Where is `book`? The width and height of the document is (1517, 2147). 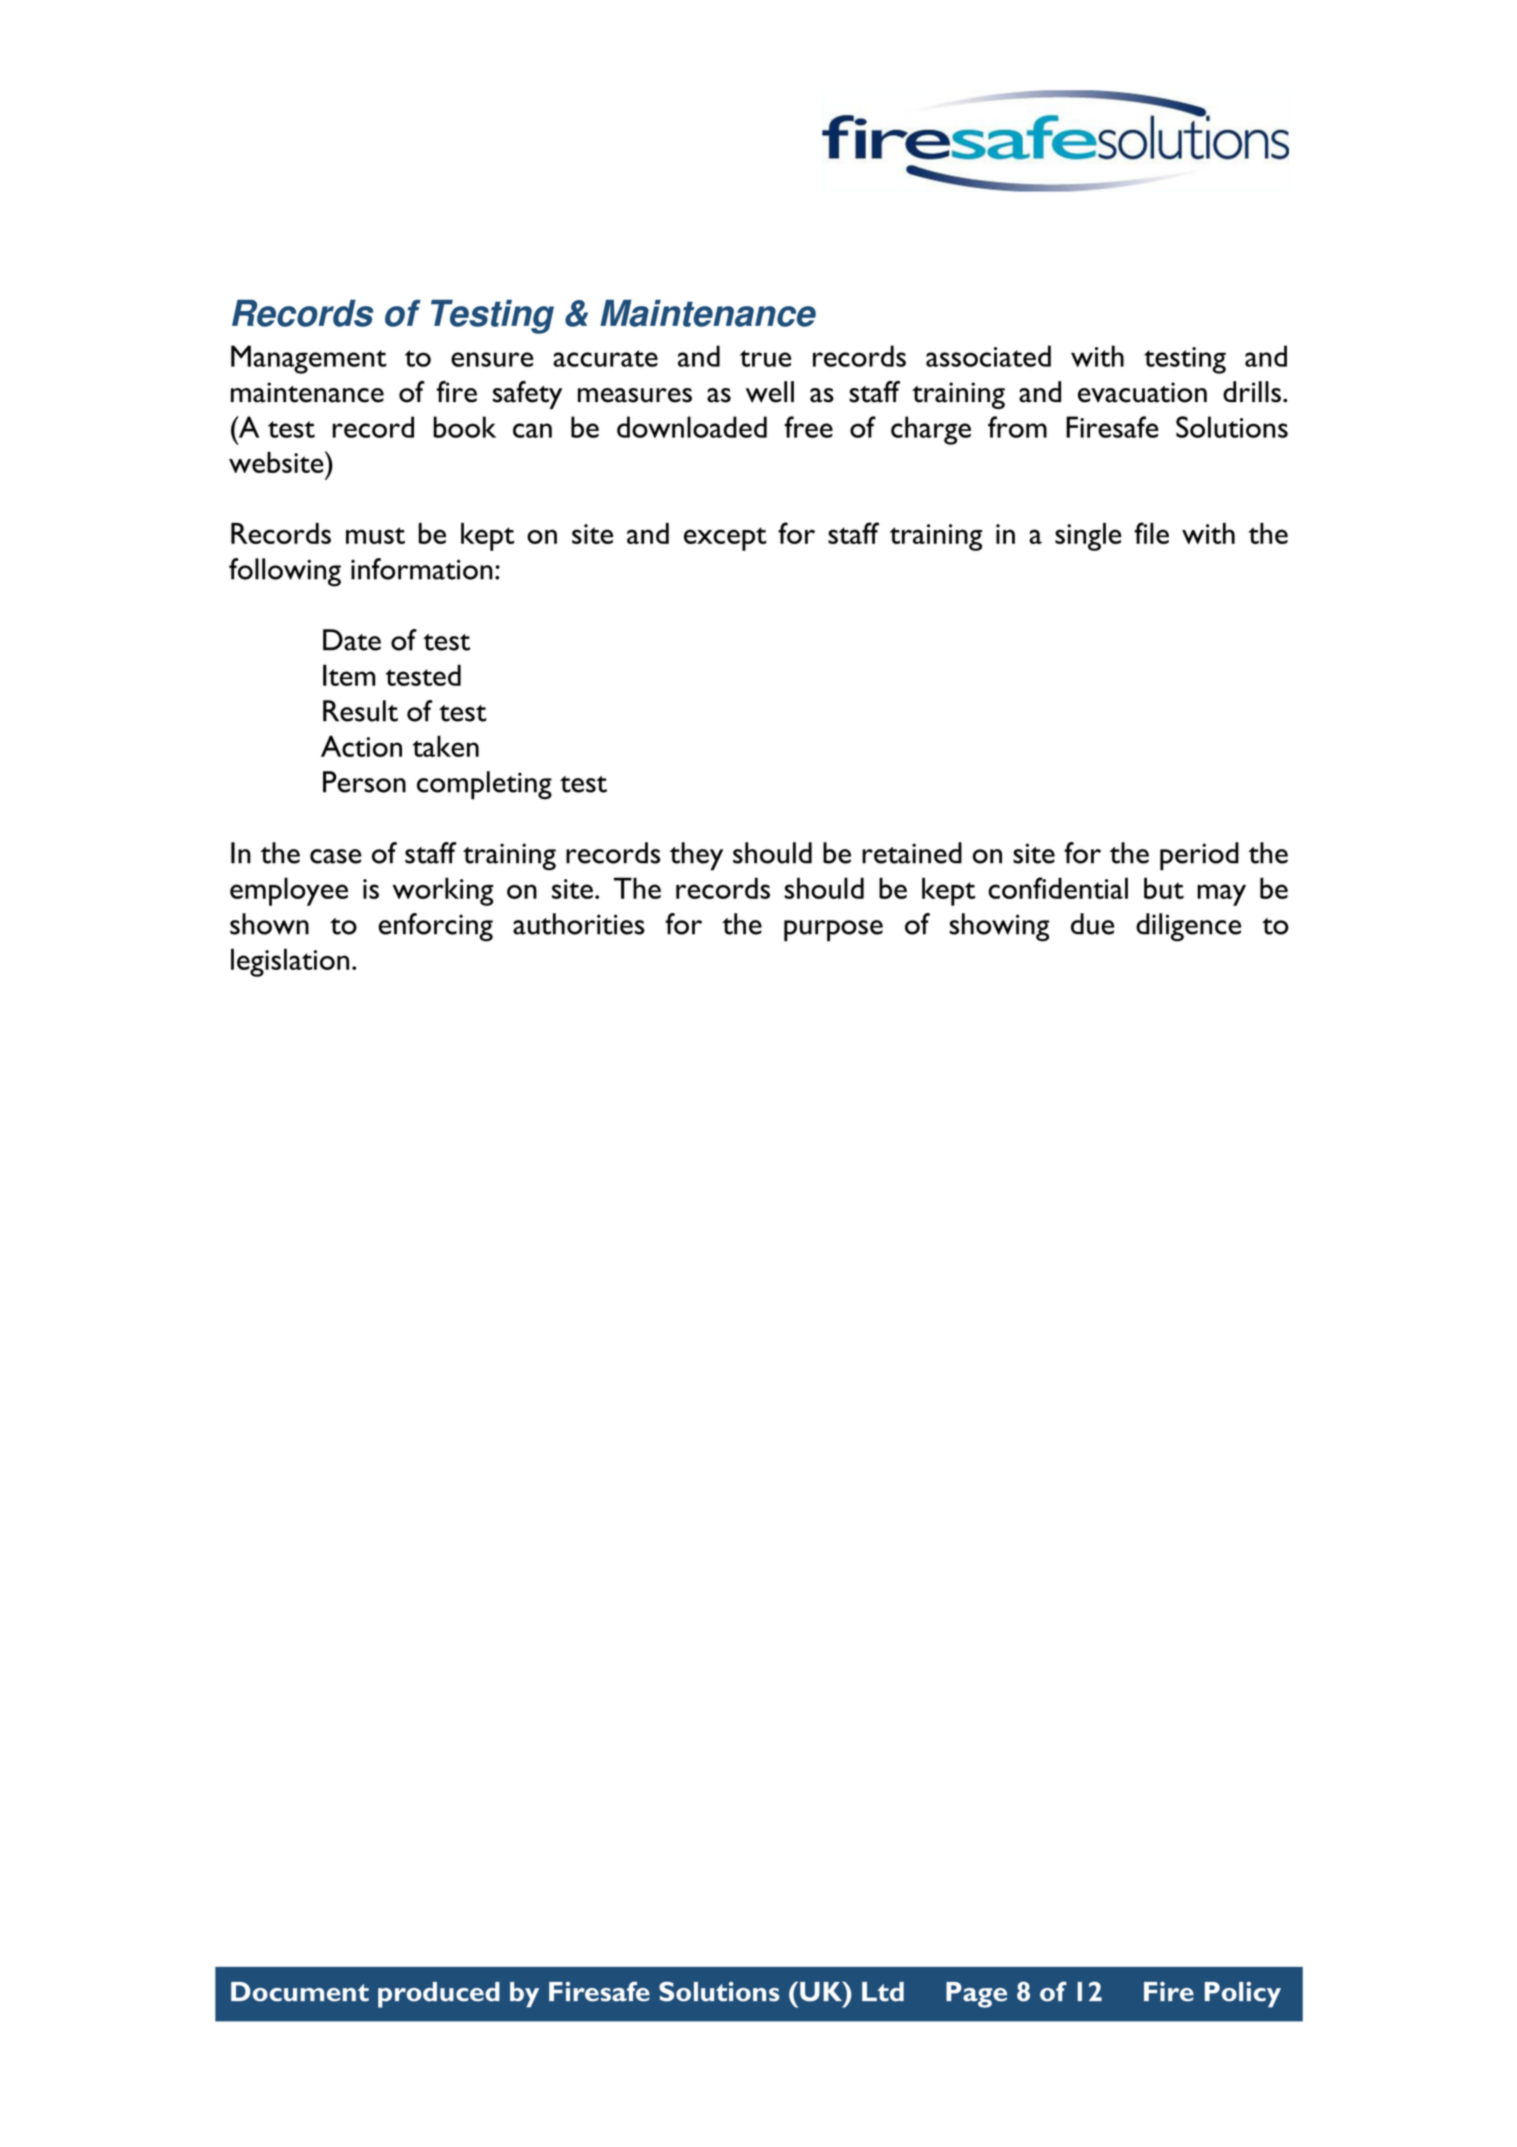
book is located at coordinates (464, 427).
